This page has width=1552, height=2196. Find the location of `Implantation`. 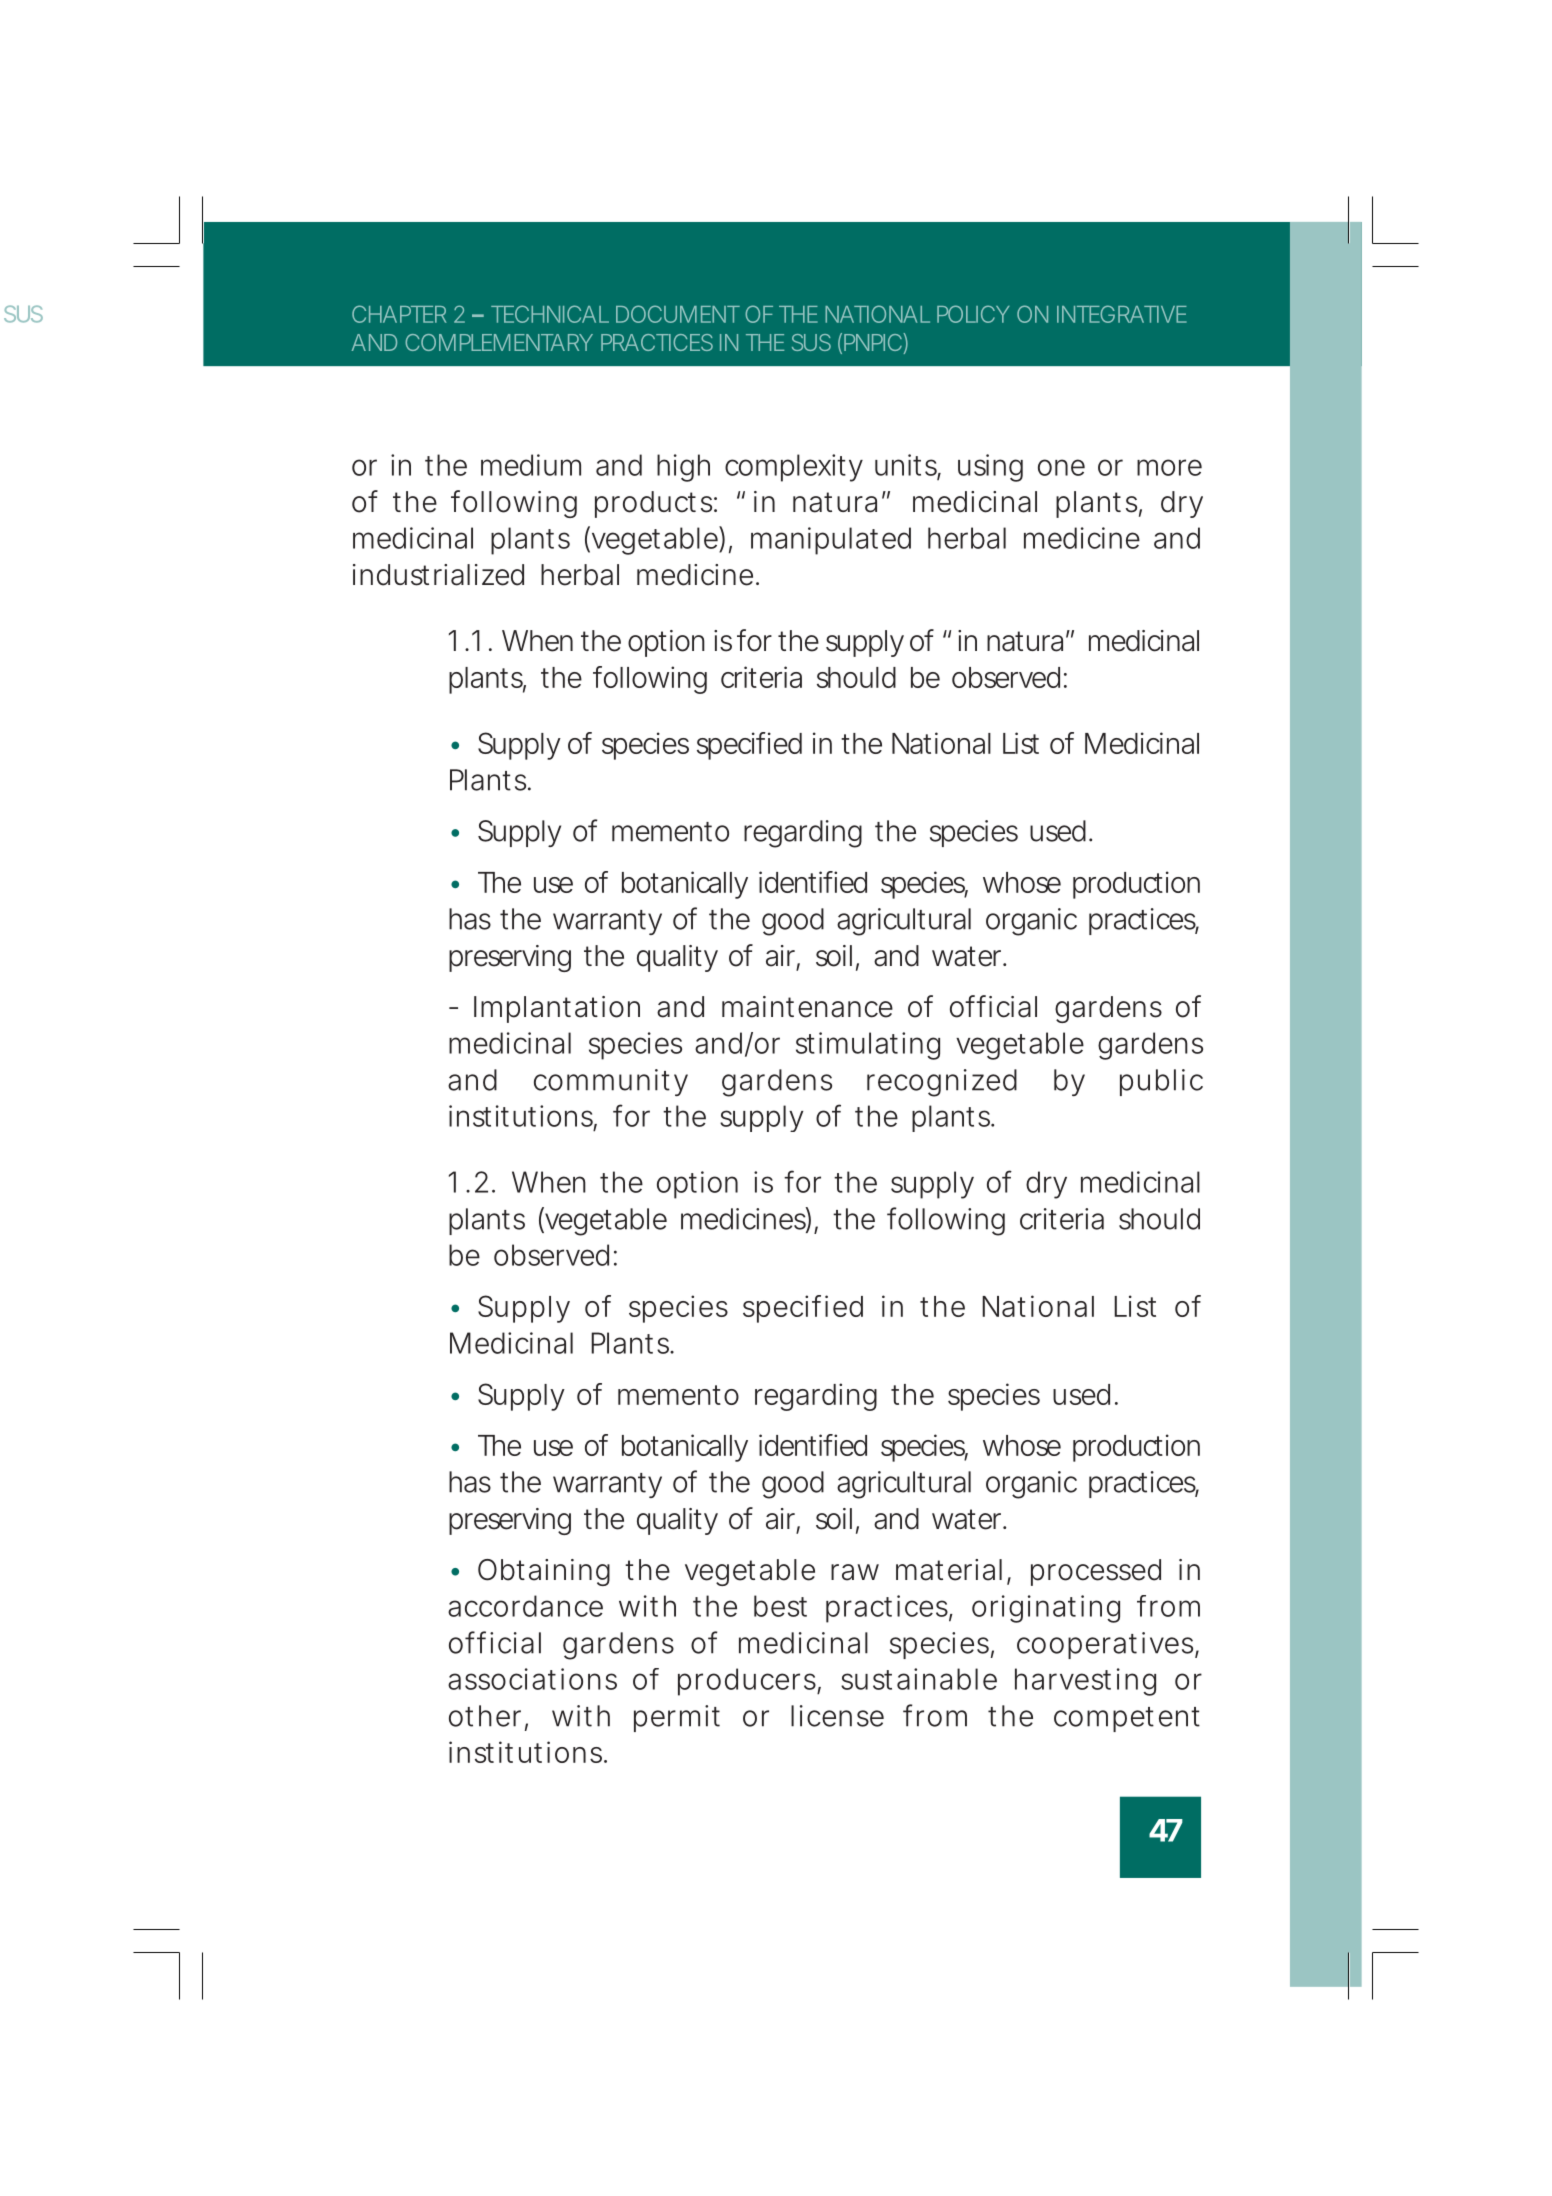

Implantation is located at coordinates (557, 1009).
